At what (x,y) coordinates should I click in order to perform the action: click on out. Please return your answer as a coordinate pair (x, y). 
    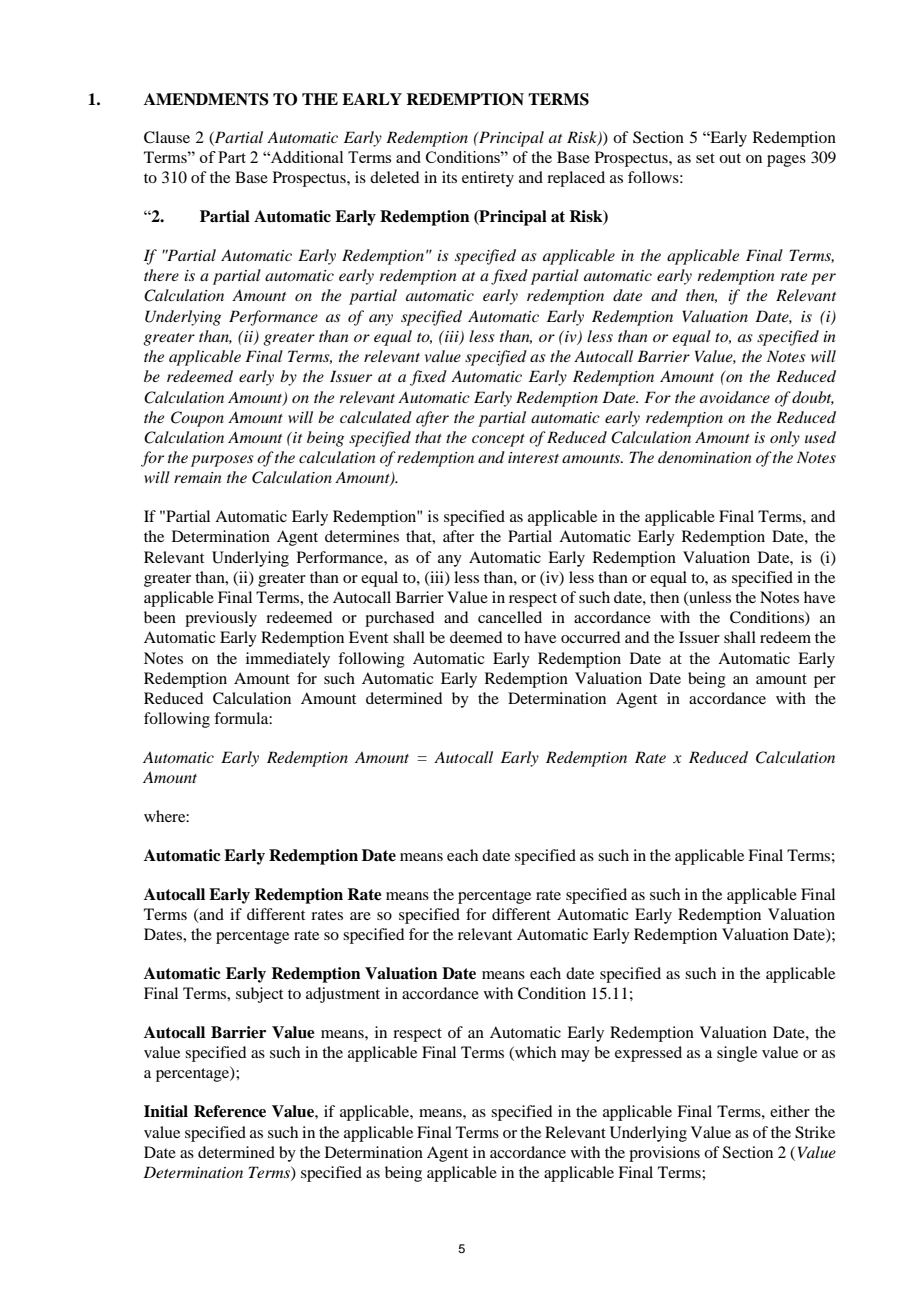
    Looking at the image, I should click on (730, 158).
